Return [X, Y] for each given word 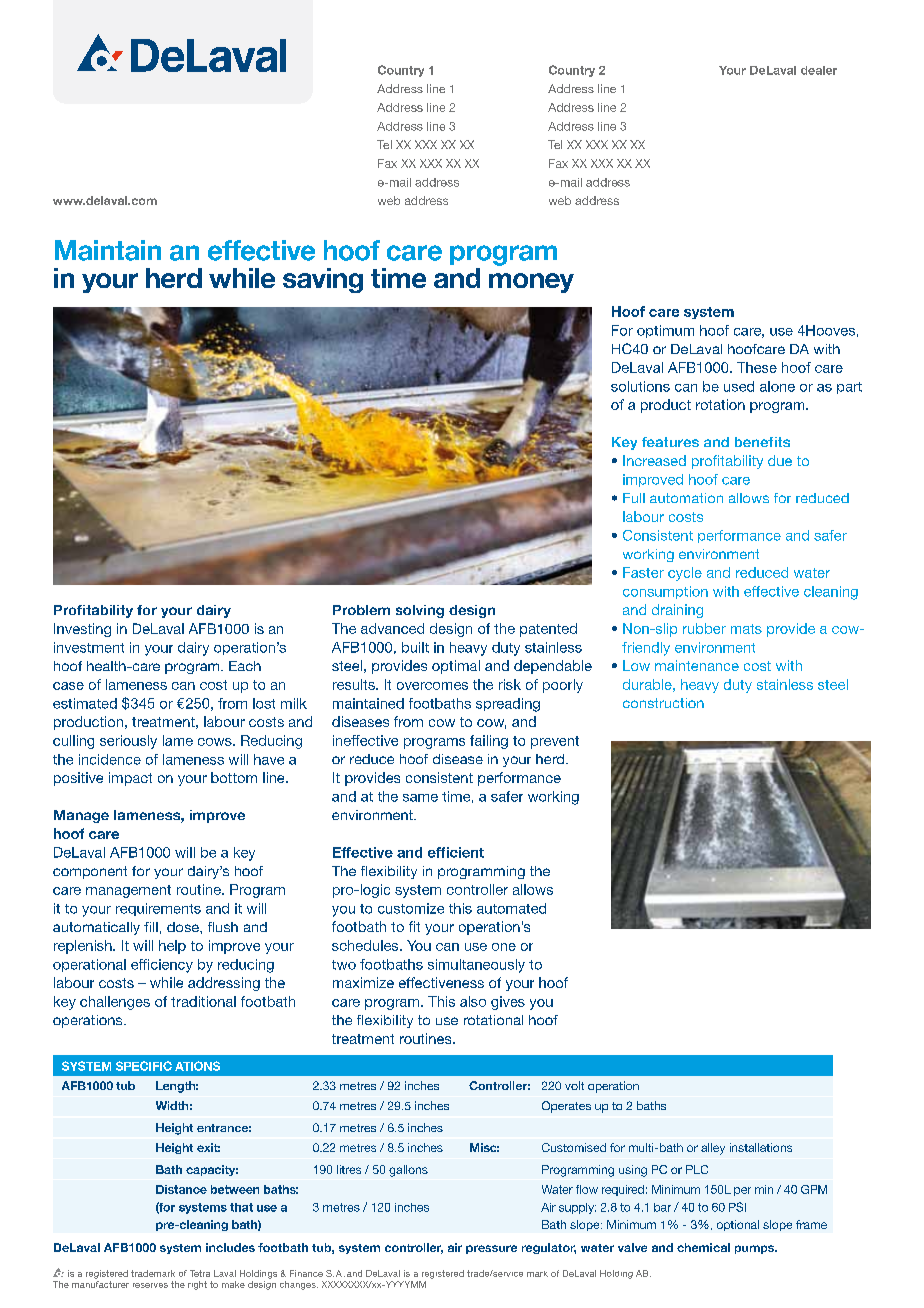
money [531, 283]
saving [323, 280]
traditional [203, 1001]
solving [420, 611]
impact [130, 779]
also [473, 1001]
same [420, 798]
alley [713, 1149]
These [757, 367]
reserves [150, 1285]
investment [89, 647]
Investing [82, 630]
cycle [685, 574]
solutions [640, 386]
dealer [819, 70]
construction [663, 703]
